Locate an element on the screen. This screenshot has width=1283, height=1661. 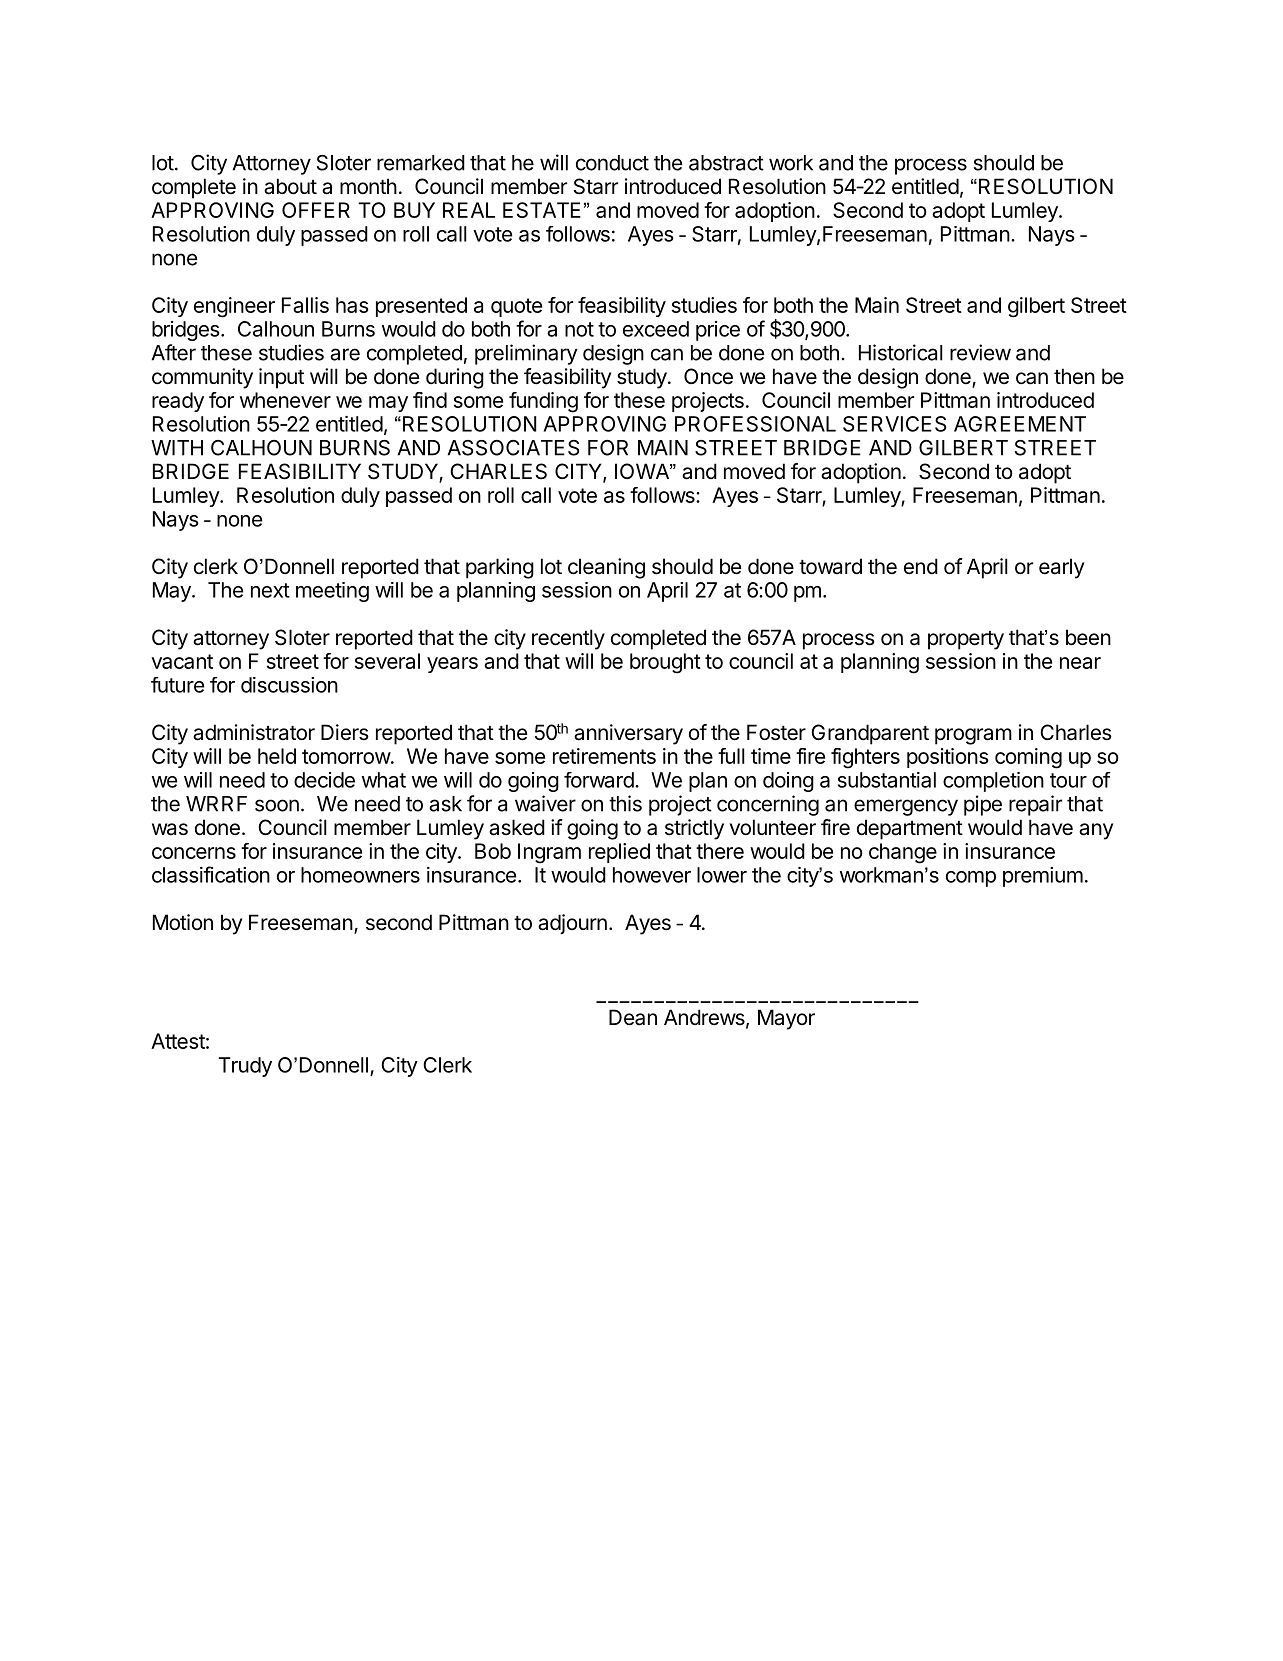
property is located at coordinates (966, 640).
